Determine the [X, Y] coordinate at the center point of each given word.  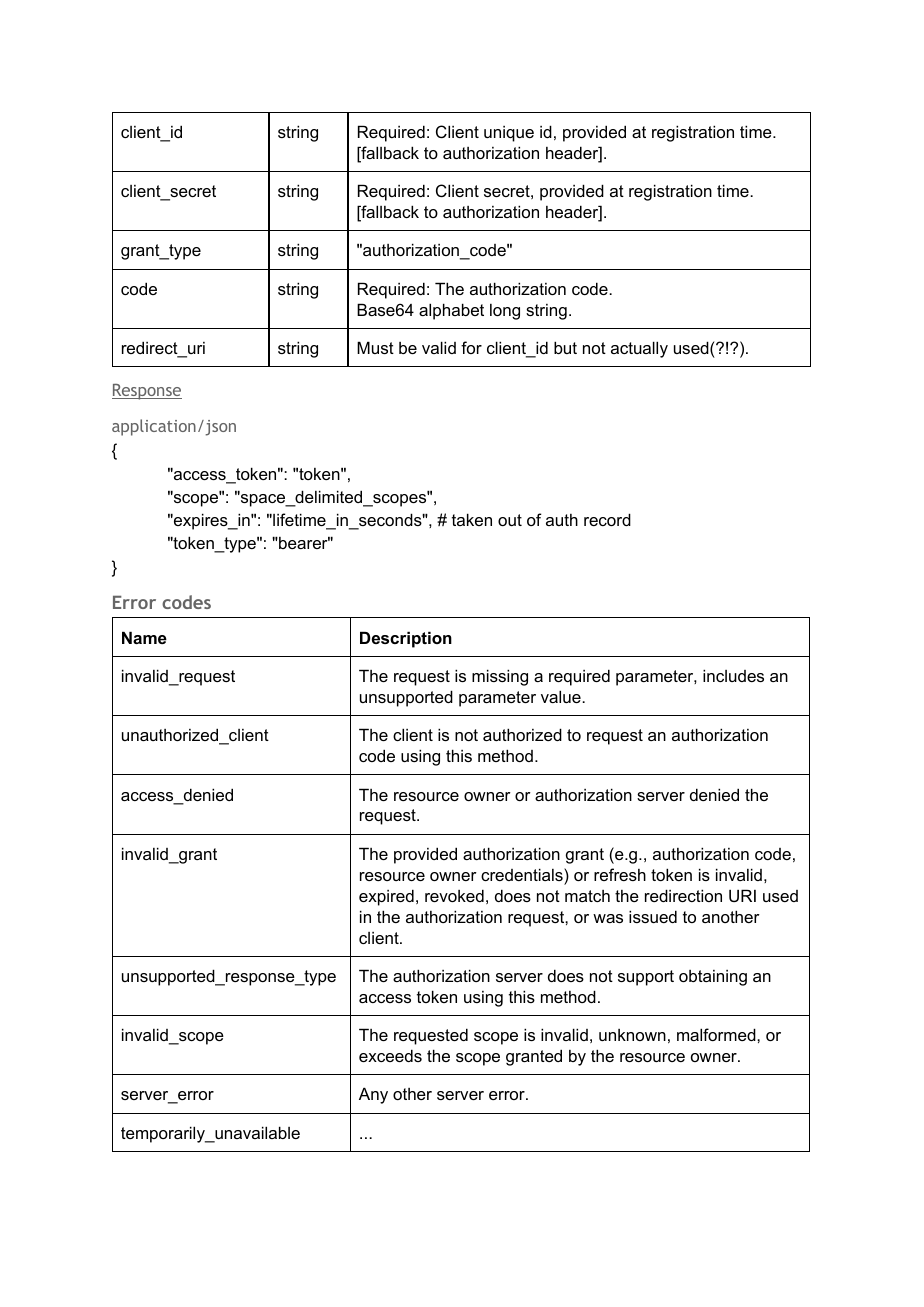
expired [386, 897]
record [607, 519]
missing [500, 677]
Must [375, 347]
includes [733, 675]
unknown [632, 1035]
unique [509, 134]
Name [144, 637]
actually [639, 349]
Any [373, 1095]
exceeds [390, 1055]
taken [472, 519]
